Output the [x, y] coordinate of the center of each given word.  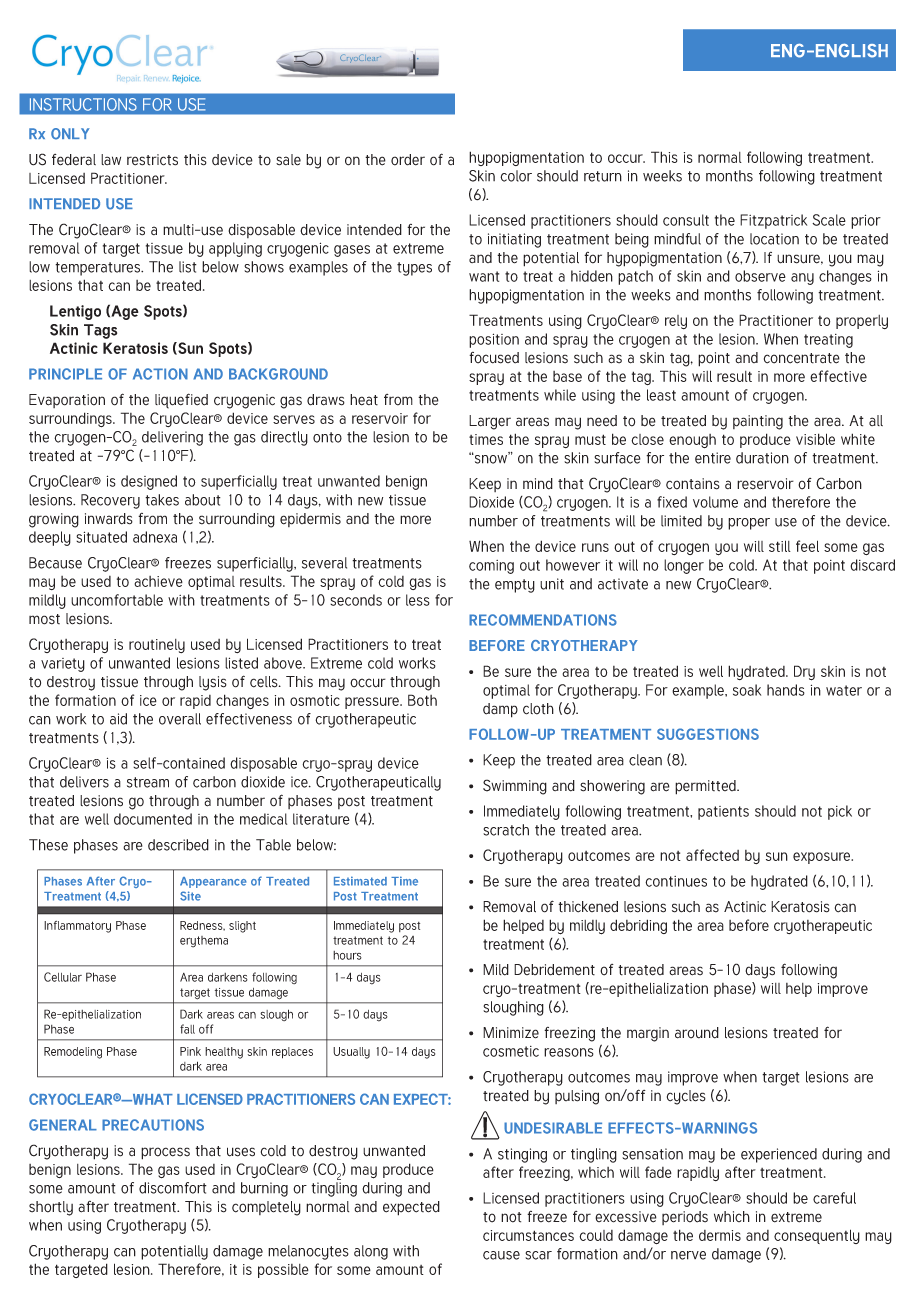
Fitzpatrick [773, 221]
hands [786, 690]
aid [118, 719]
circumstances [528, 1235]
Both [422, 700]
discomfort [173, 1188]
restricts [152, 160]
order [408, 160]
